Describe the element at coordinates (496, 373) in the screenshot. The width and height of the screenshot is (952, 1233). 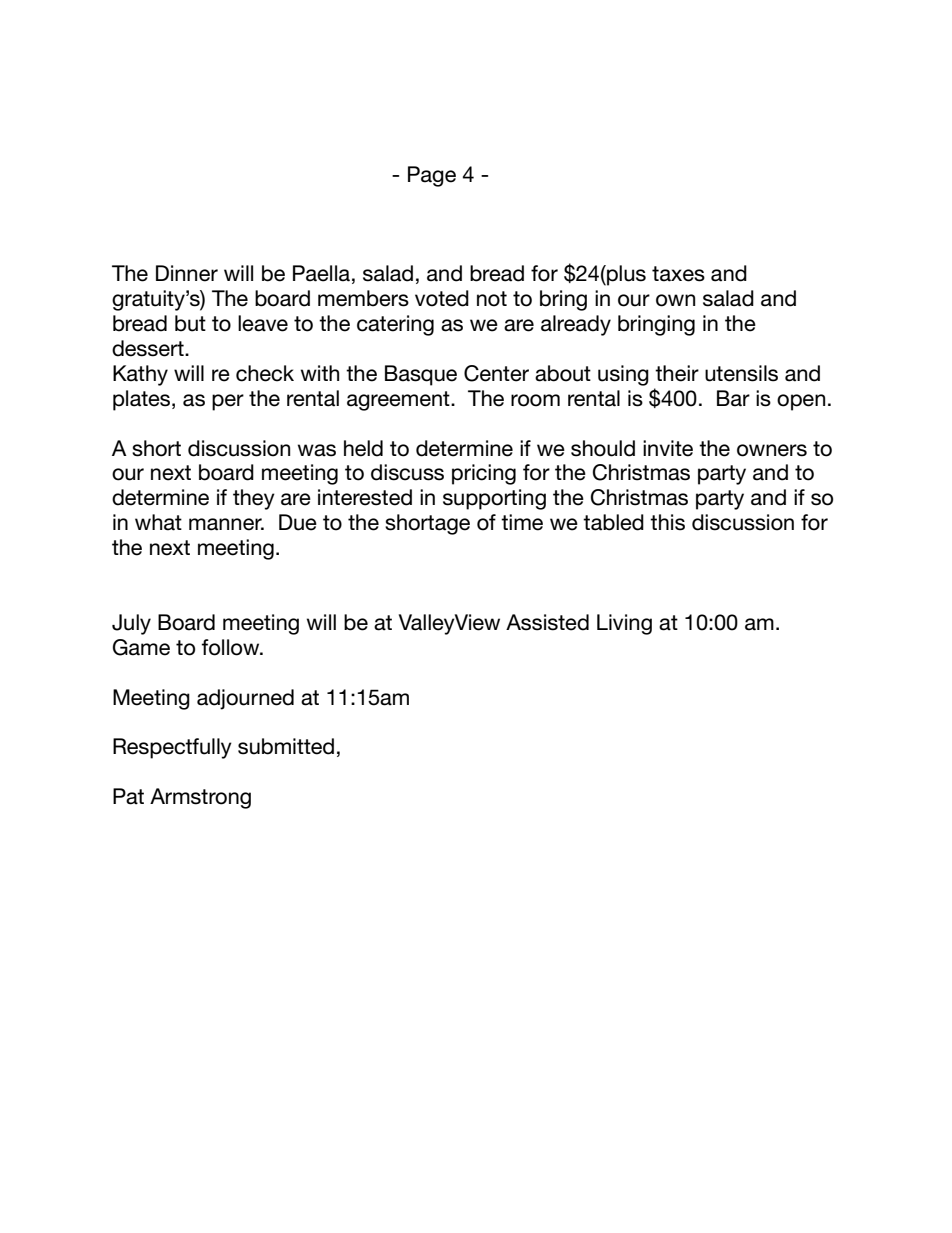
I see `Center` at that location.
